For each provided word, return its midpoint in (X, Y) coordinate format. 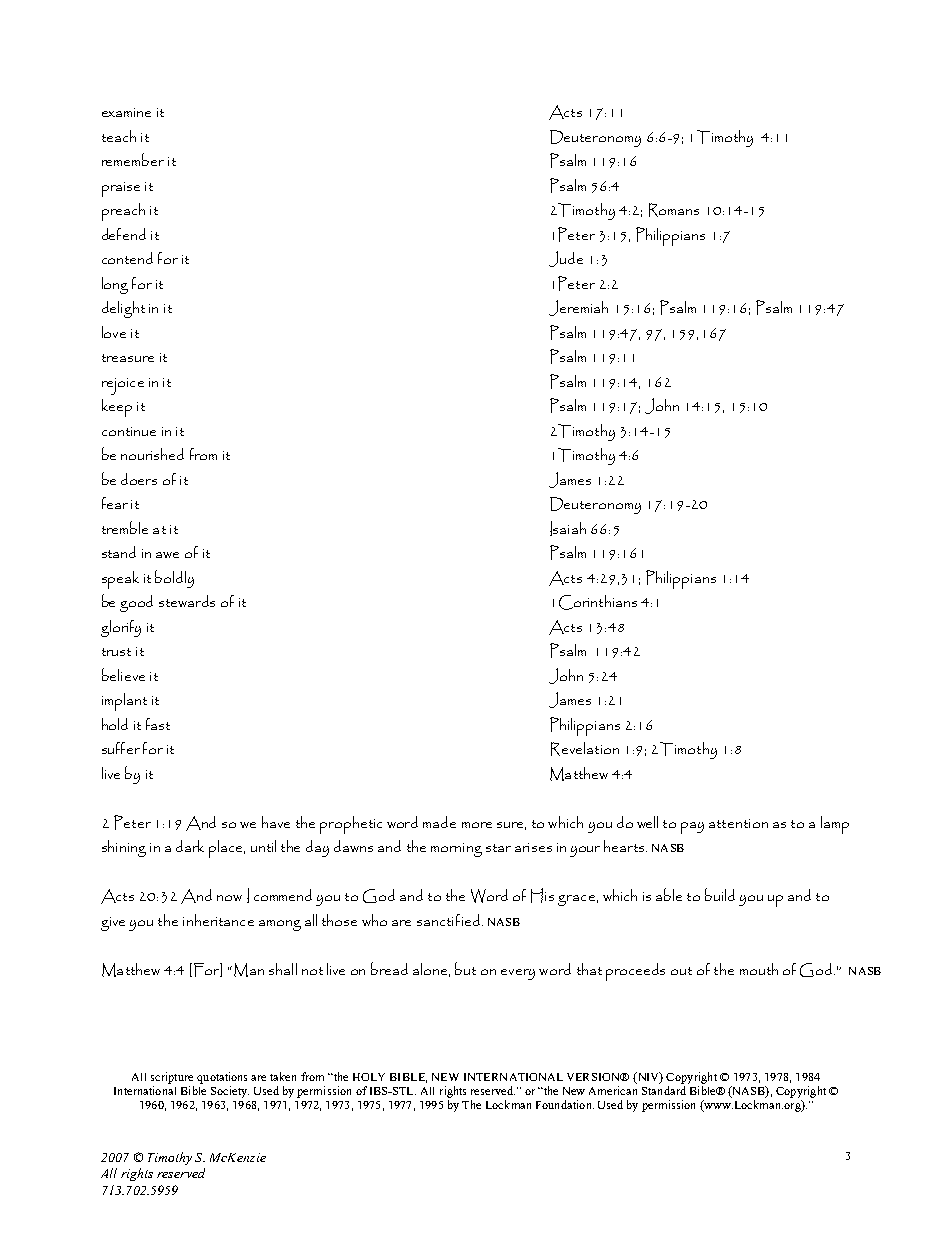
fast (158, 724)
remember (133, 159)
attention (738, 823)
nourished (152, 454)
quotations (222, 1078)
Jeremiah (578, 308)
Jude (566, 259)
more (477, 825)
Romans (674, 210)
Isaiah (568, 528)
